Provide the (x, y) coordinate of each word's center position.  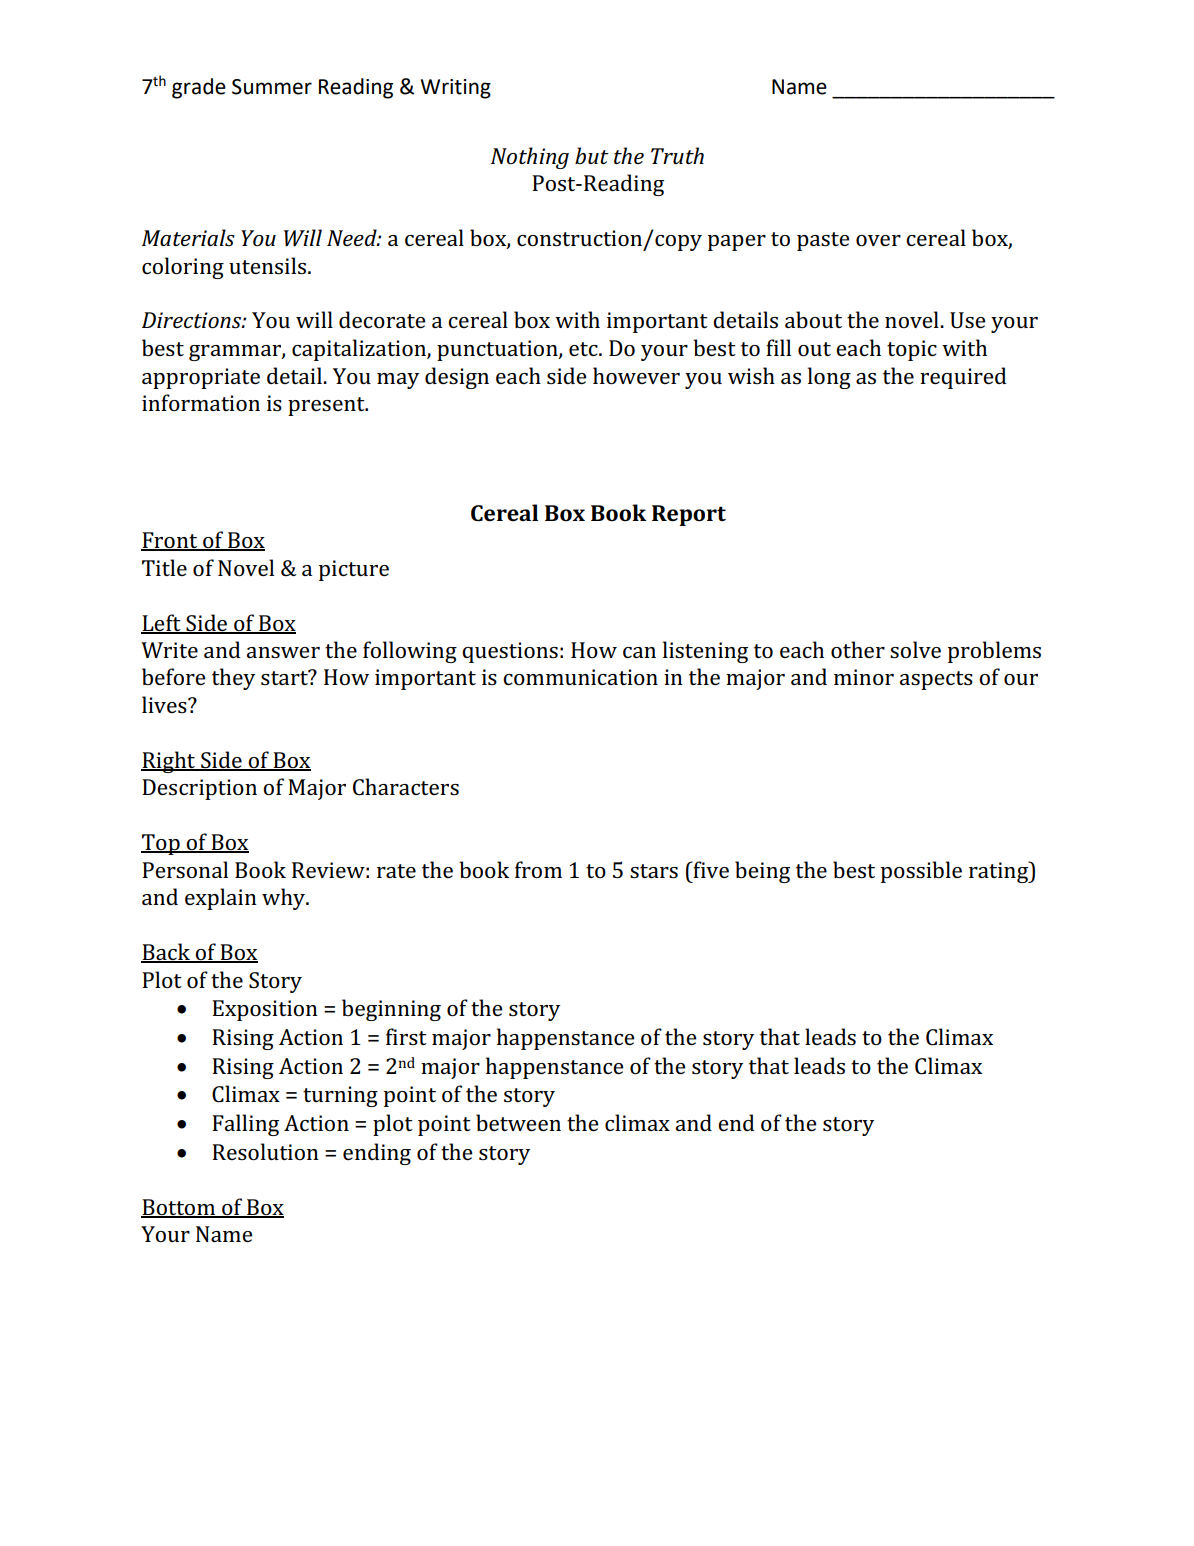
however (636, 376)
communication (580, 677)
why (285, 899)
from (538, 869)
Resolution (265, 1152)
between (518, 1123)
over (878, 241)
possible (921, 872)
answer (283, 653)
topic (912, 350)
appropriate (201, 378)
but (592, 155)
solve (915, 650)
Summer (272, 87)
